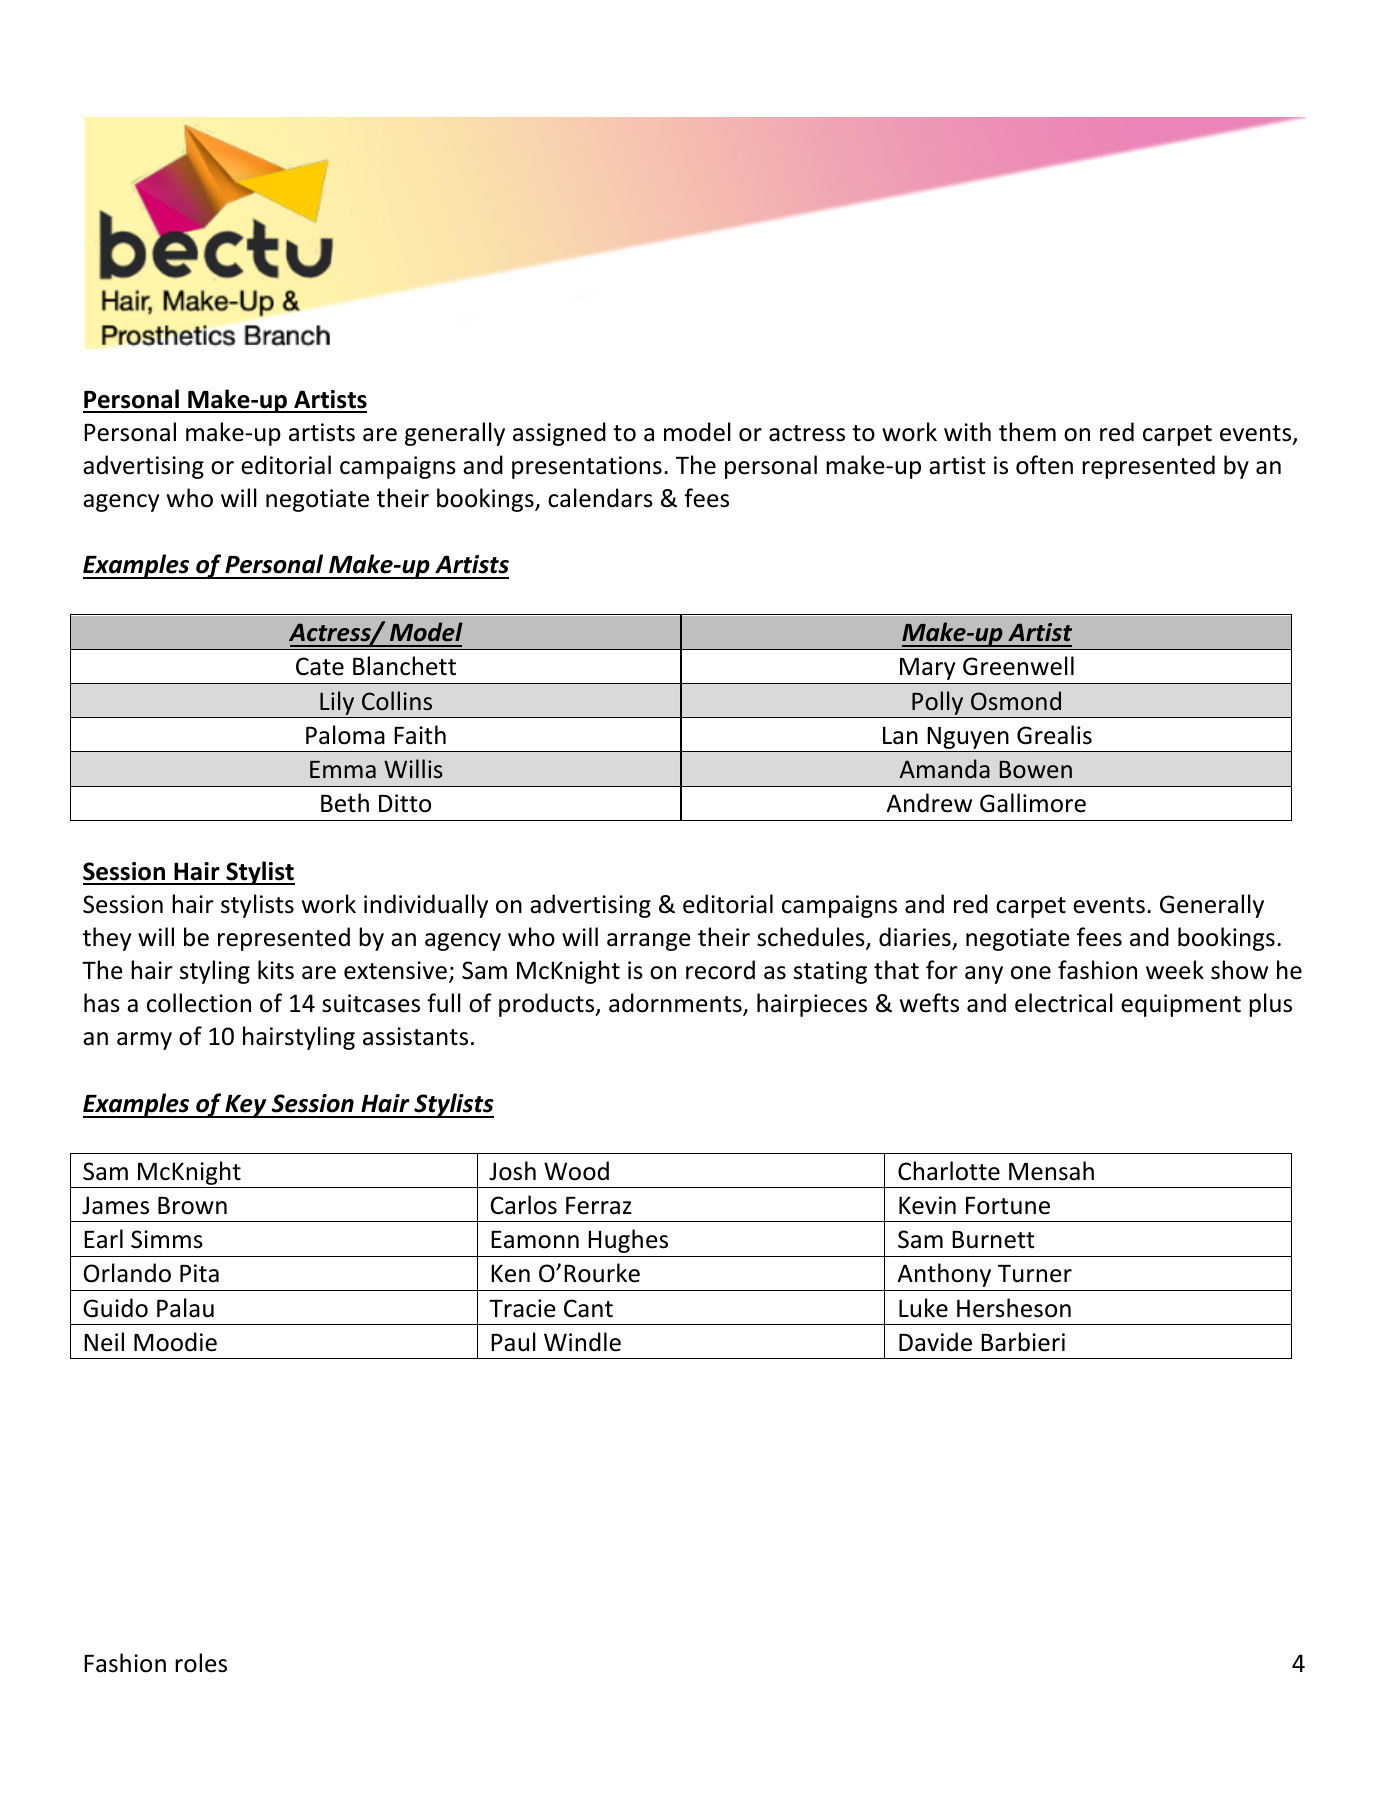  Describe the element at coordinates (927, 669) in the document. I see `Mary` at that location.
